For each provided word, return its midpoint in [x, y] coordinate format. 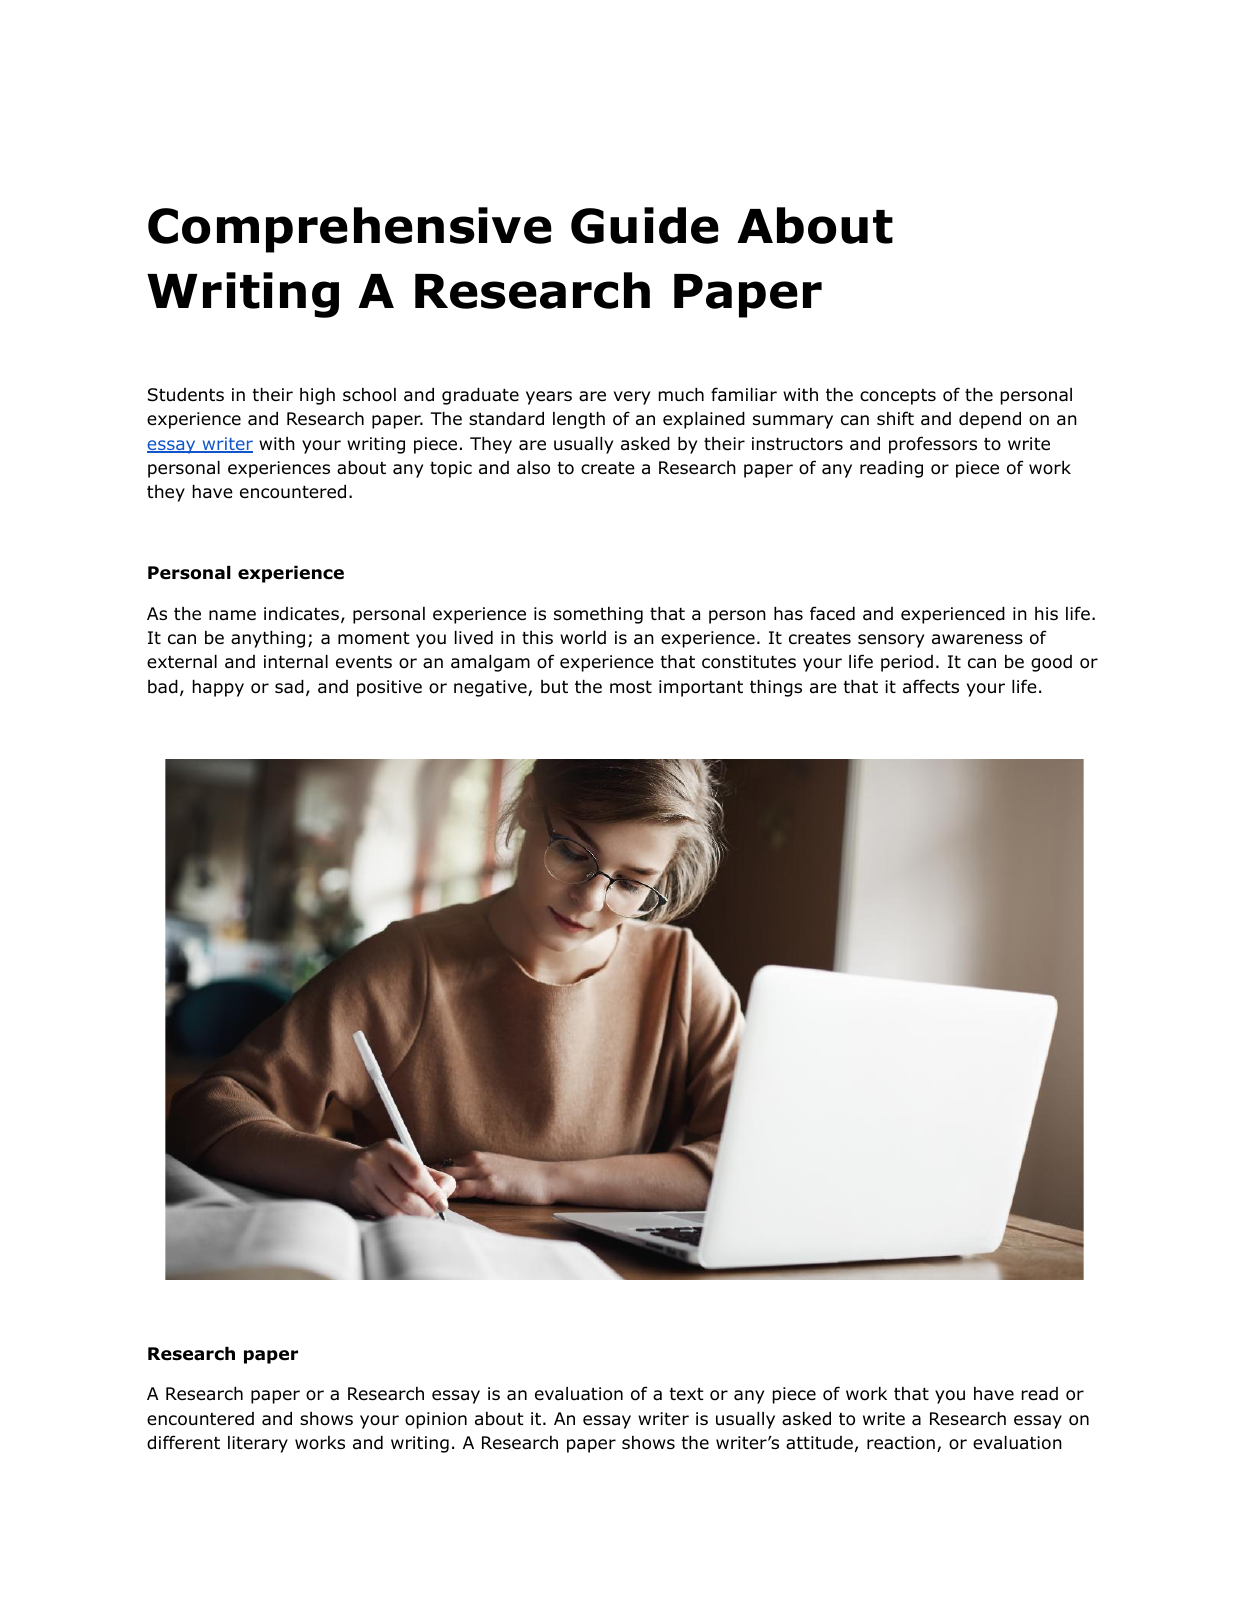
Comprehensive [350, 230]
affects [931, 686]
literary [258, 1444]
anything [268, 639]
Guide [645, 225]
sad [289, 687]
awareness [977, 639]
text [686, 1394]
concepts [898, 397]
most [631, 687]
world [583, 638]
